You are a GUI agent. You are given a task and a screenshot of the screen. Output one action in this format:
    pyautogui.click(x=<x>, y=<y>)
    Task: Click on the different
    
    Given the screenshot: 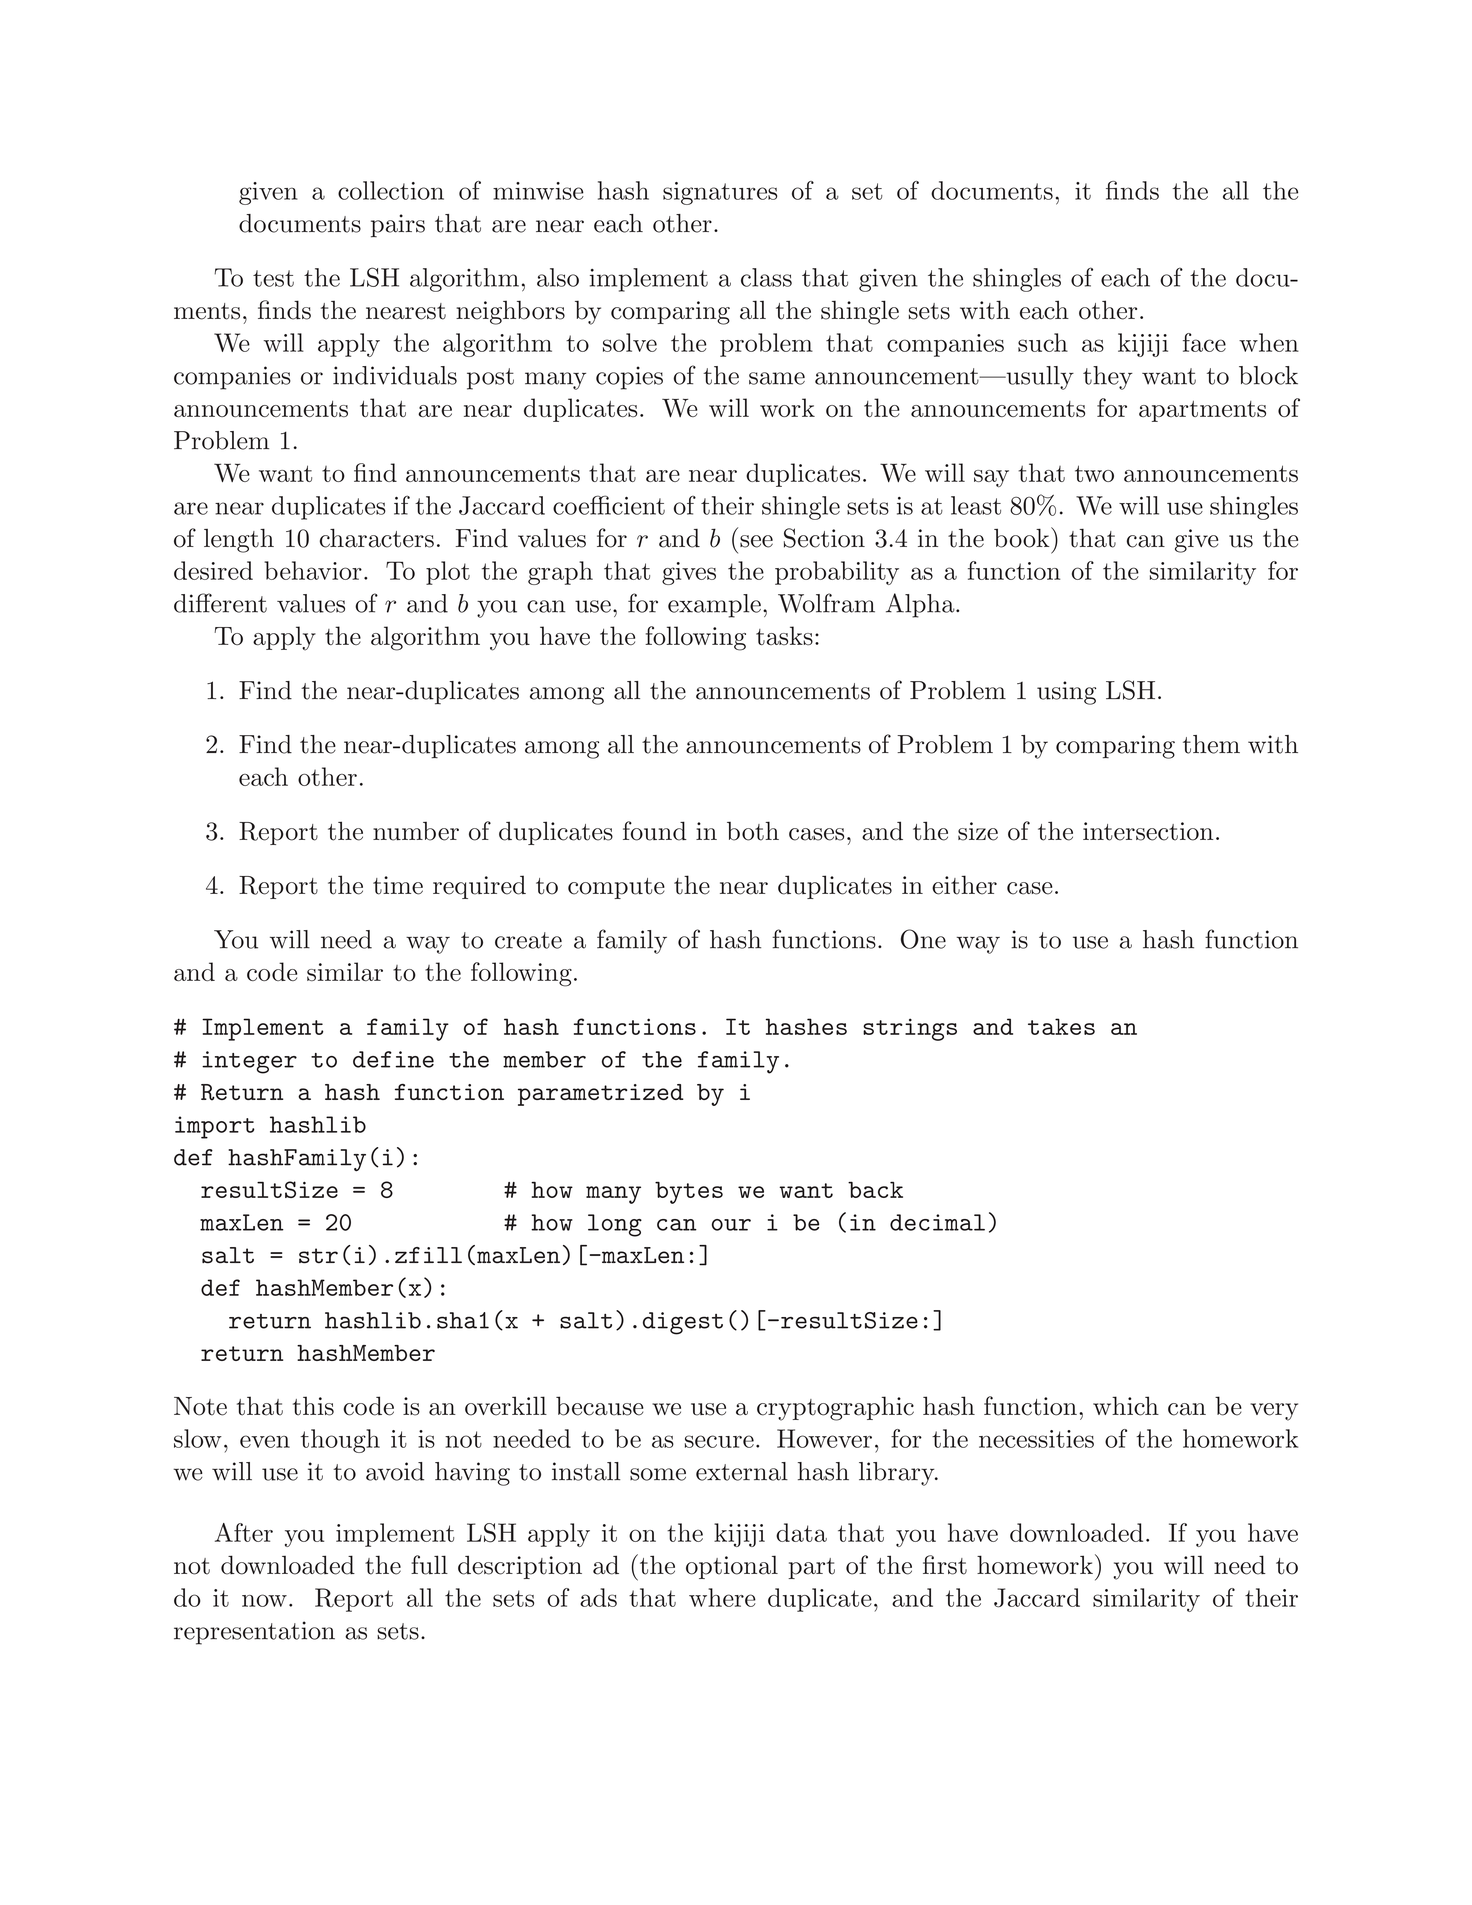 What is the action you would take?
    pyautogui.click(x=220, y=603)
